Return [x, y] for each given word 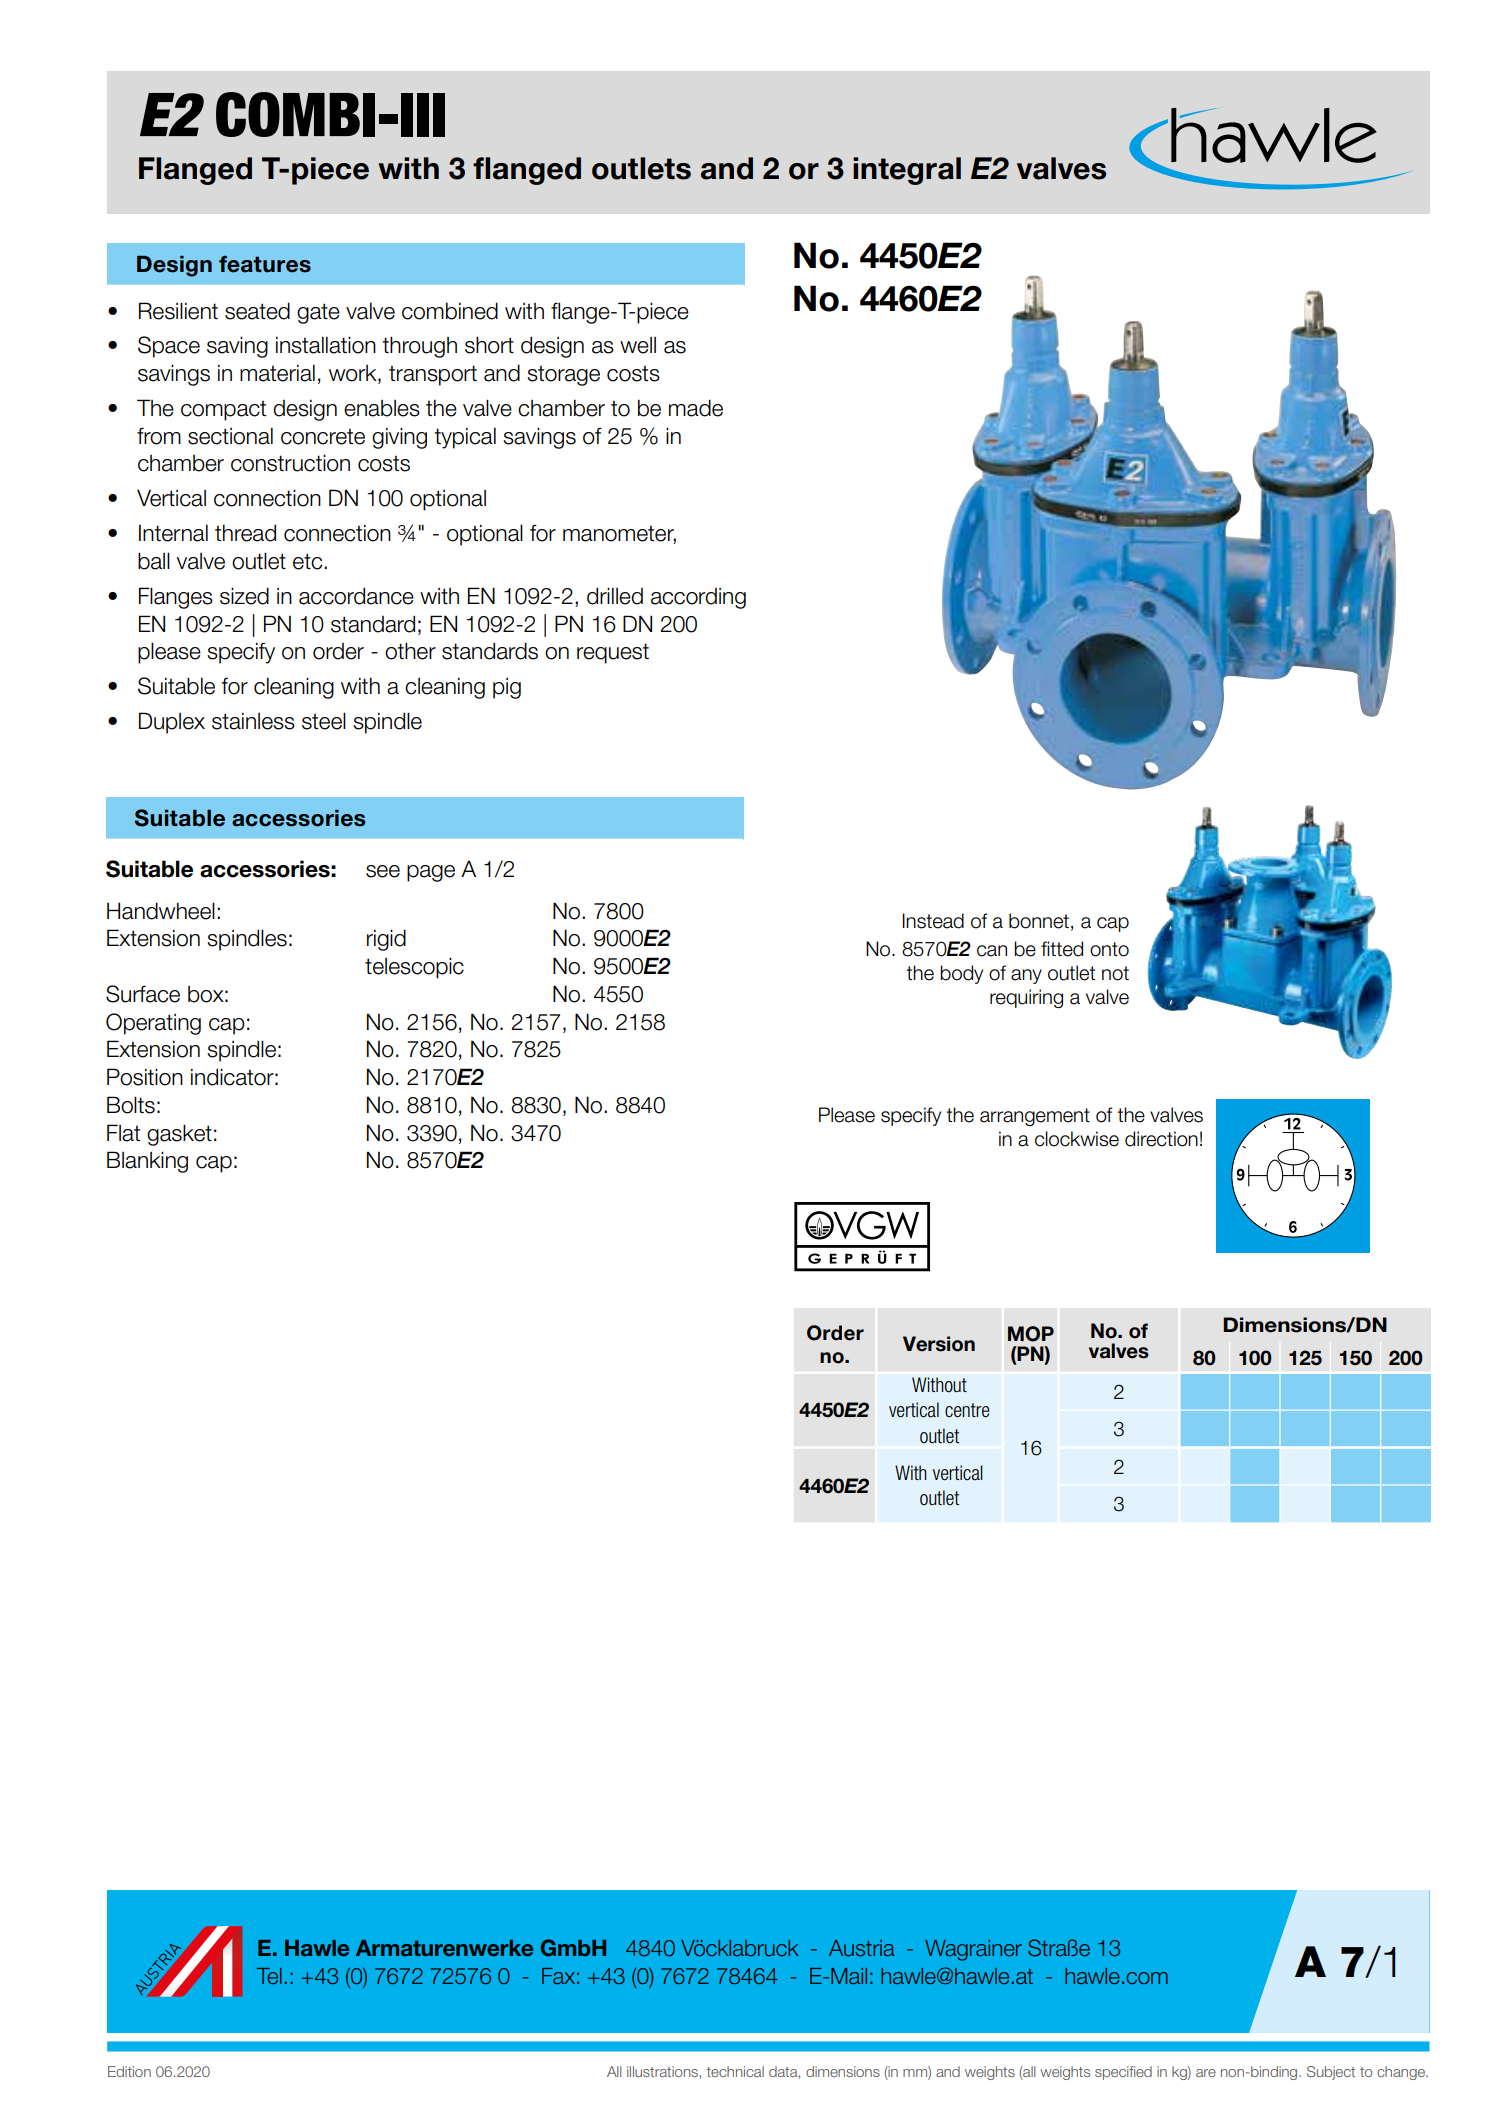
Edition [129, 2071]
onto [1109, 949]
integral [907, 171]
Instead [933, 921]
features [265, 264]
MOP [1031, 1334]
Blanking [147, 1162]
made [696, 408]
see [383, 871]
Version [939, 1344]
